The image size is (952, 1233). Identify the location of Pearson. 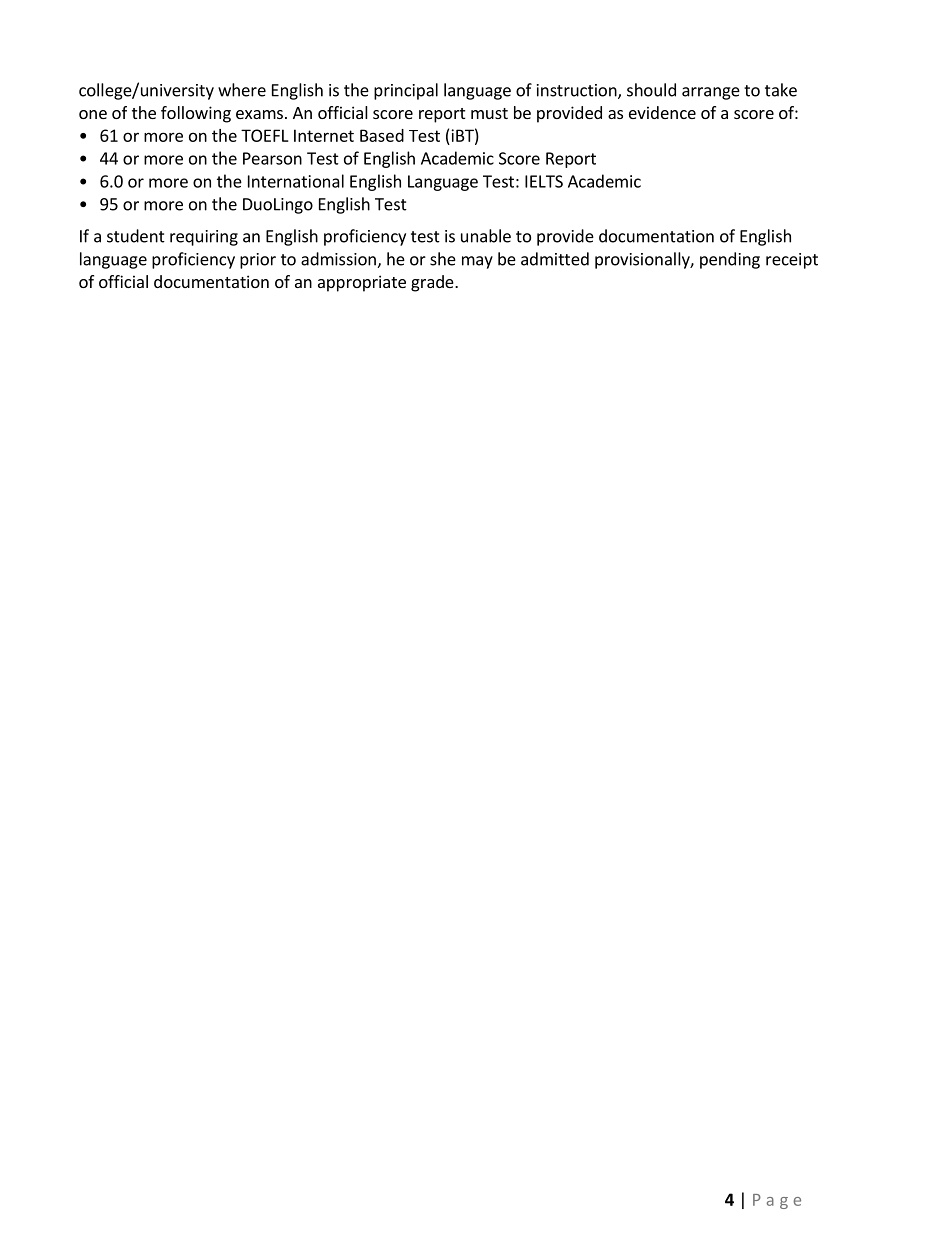
(272, 158).
